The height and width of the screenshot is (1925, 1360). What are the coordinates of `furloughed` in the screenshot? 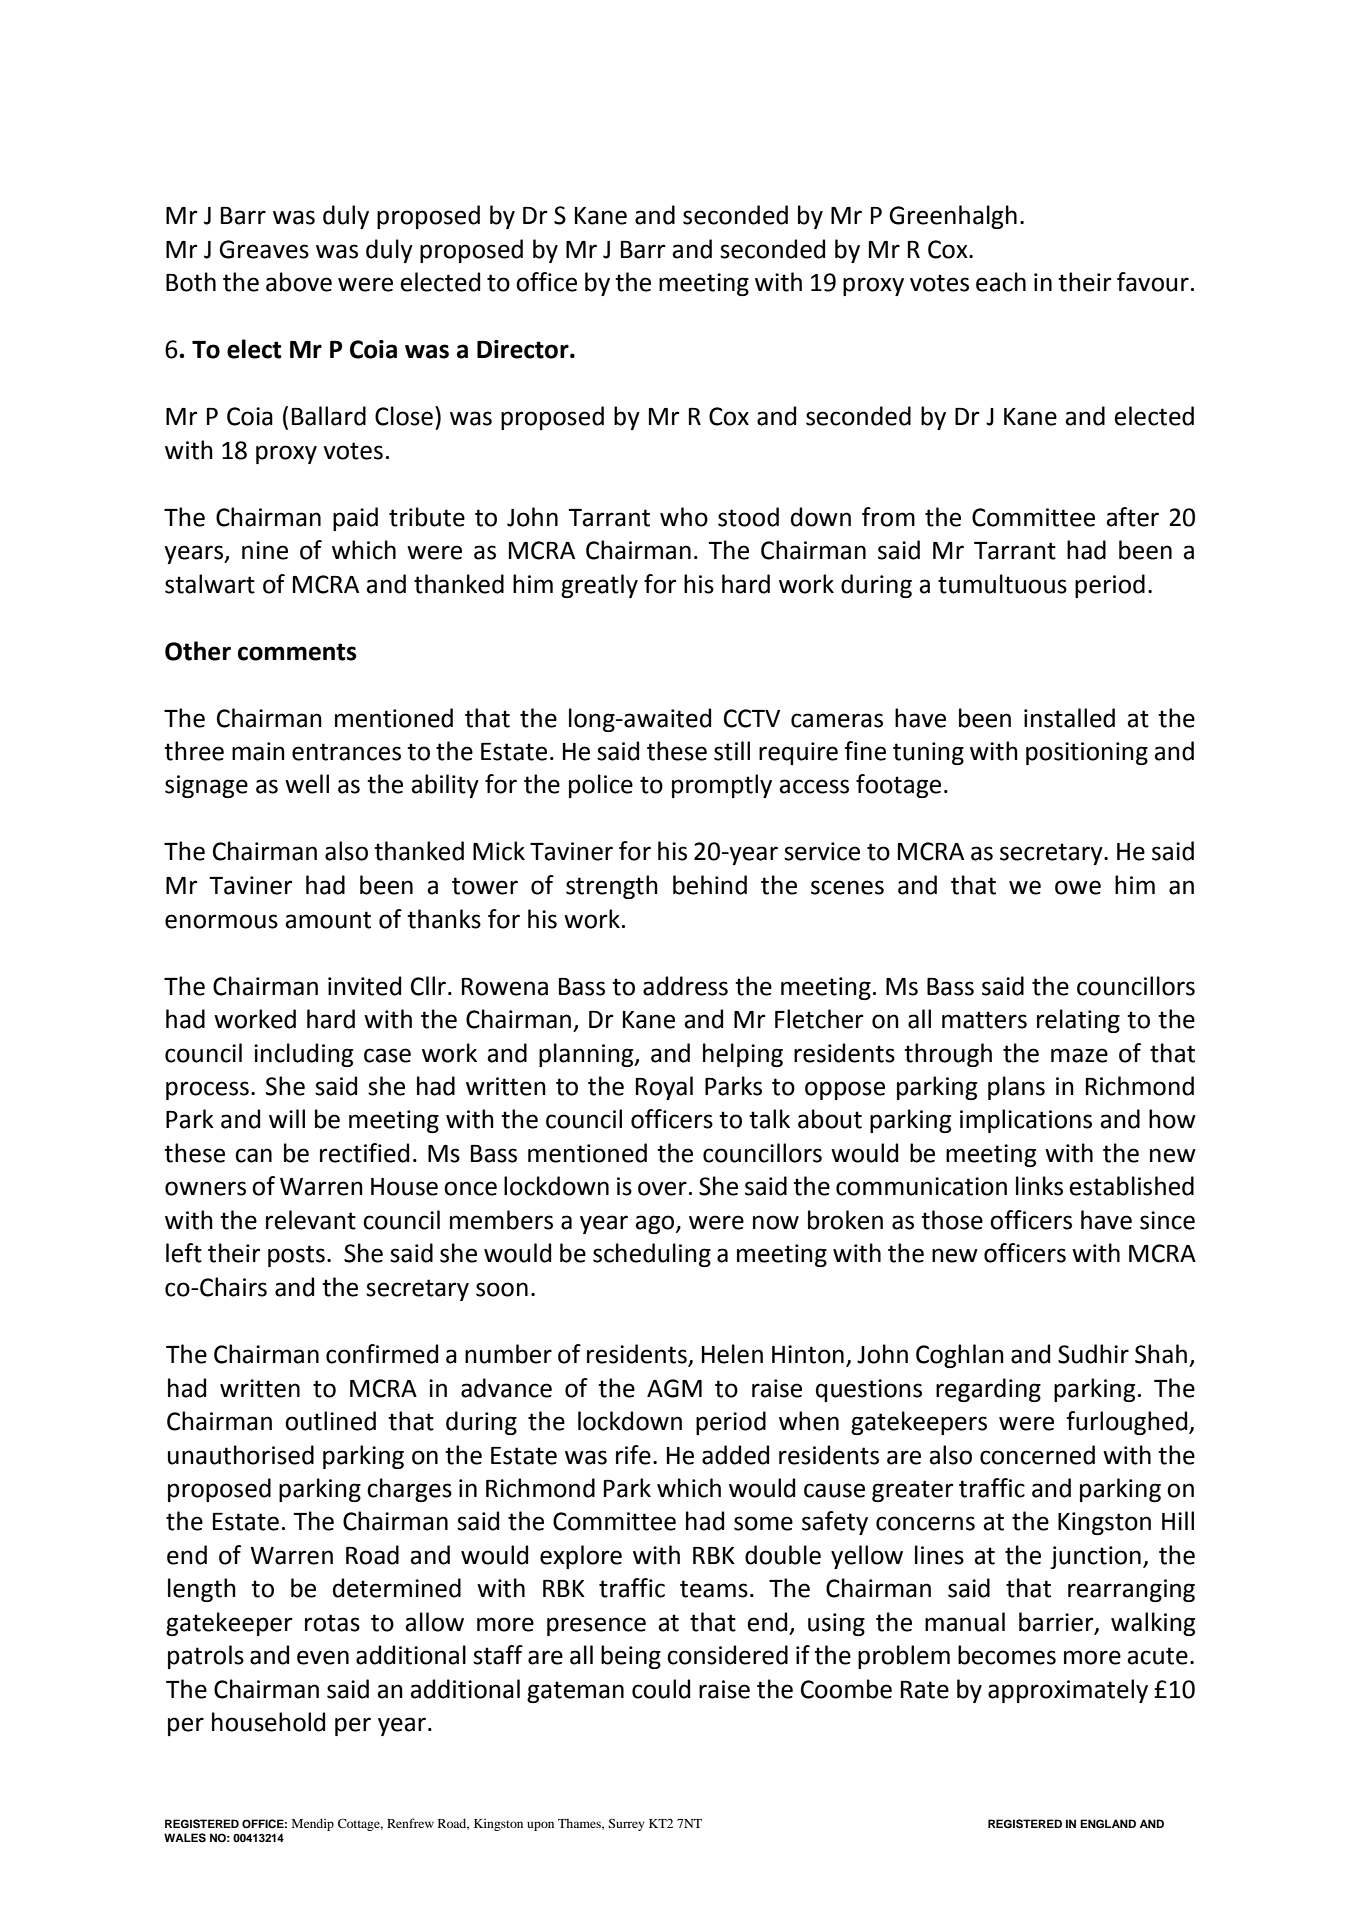 It's located at (1128, 1423).
